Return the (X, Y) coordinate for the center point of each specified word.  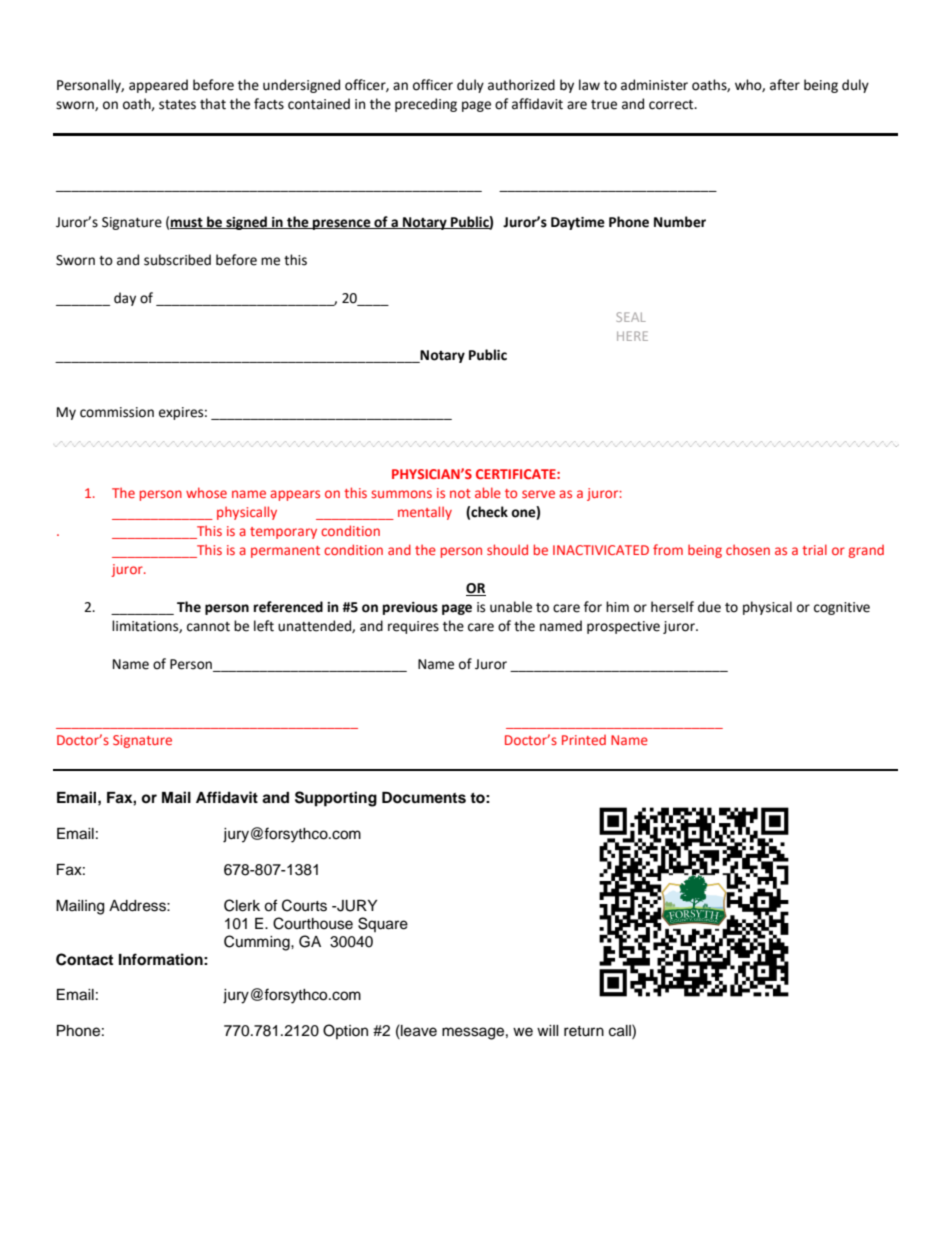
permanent (285, 552)
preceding (426, 105)
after (785, 85)
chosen (748, 549)
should (507, 549)
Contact (84, 959)
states (177, 105)
